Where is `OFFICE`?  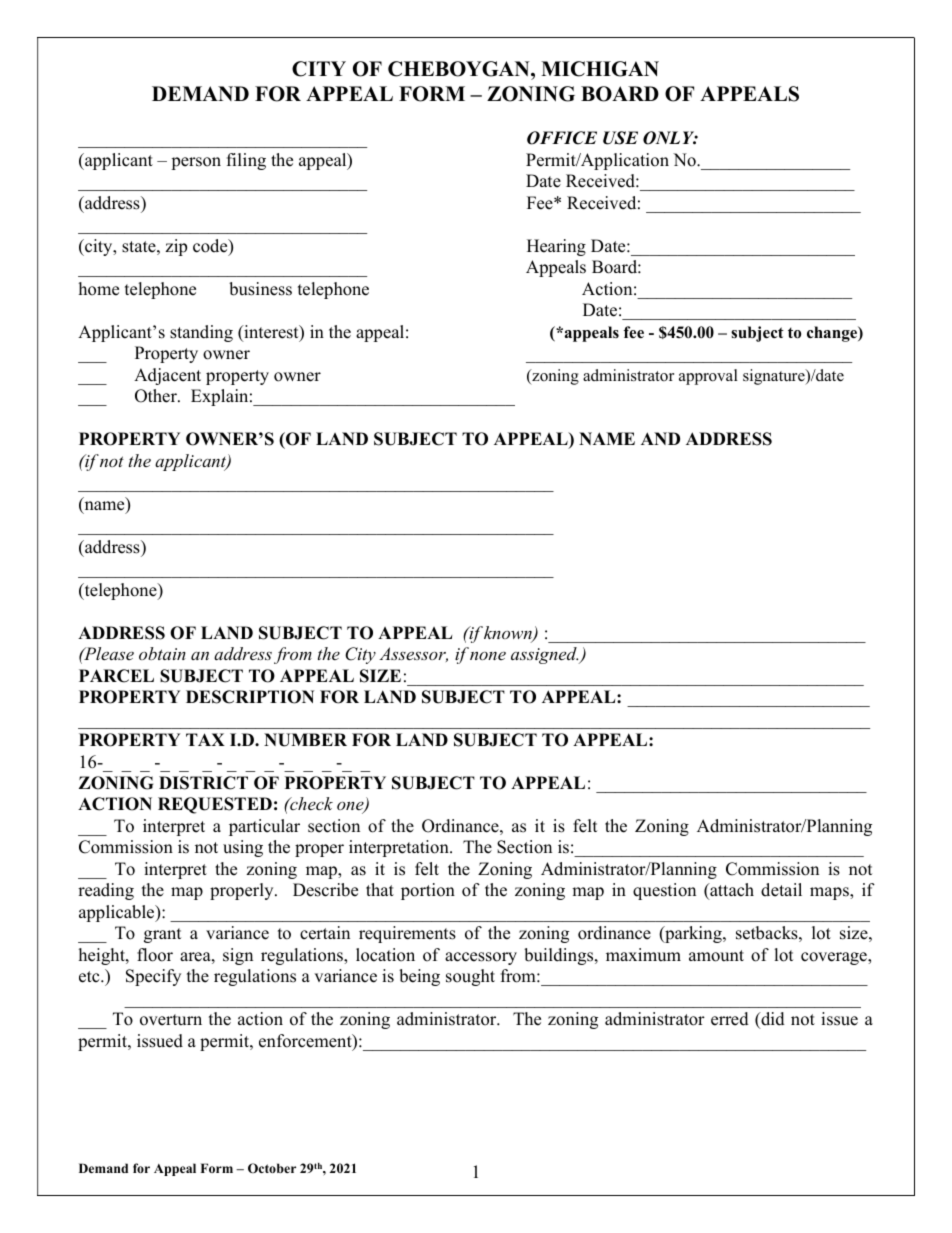 OFFICE is located at coordinates (562, 138).
